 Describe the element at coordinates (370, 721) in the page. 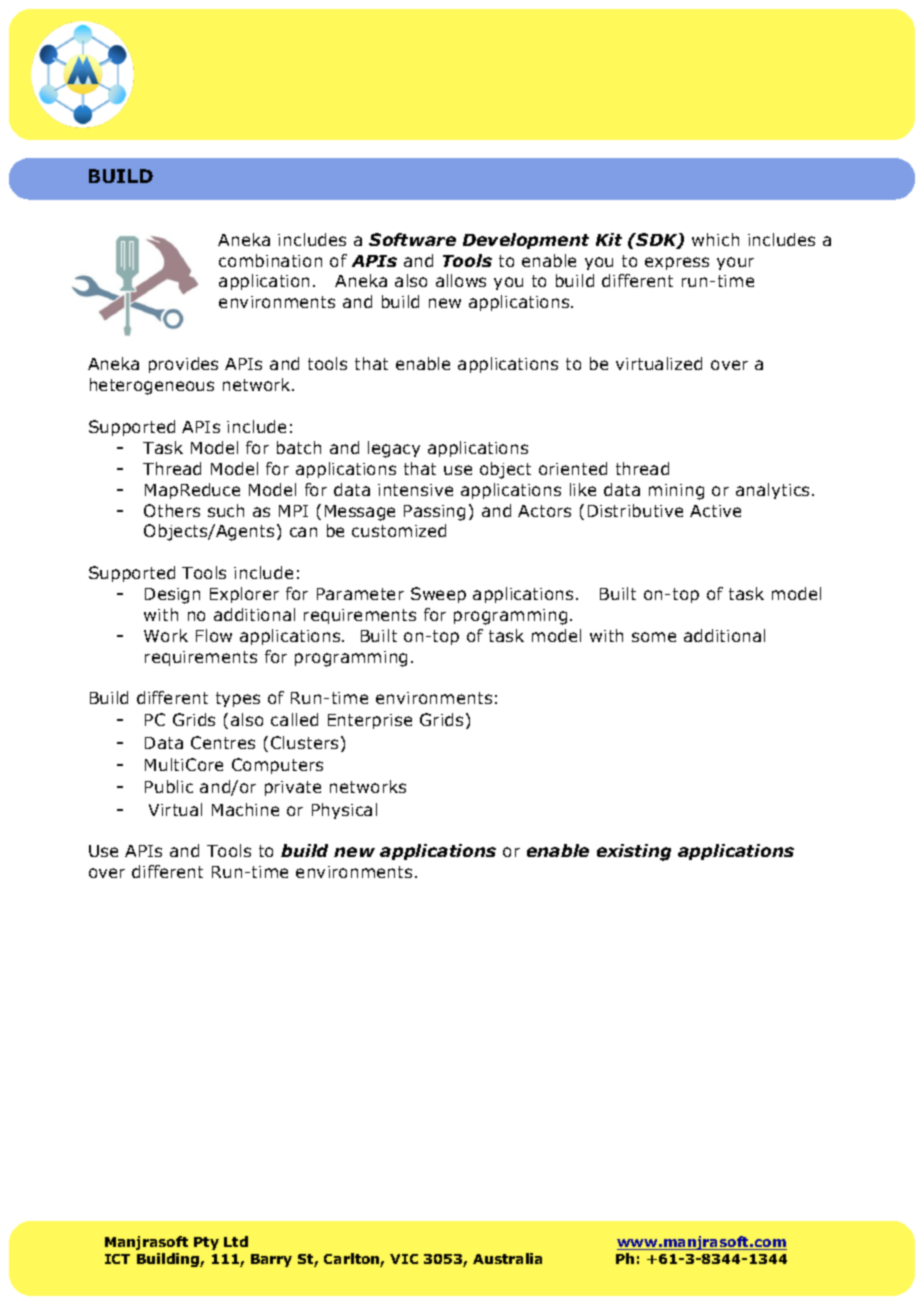

I see `Enterprise` at that location.
